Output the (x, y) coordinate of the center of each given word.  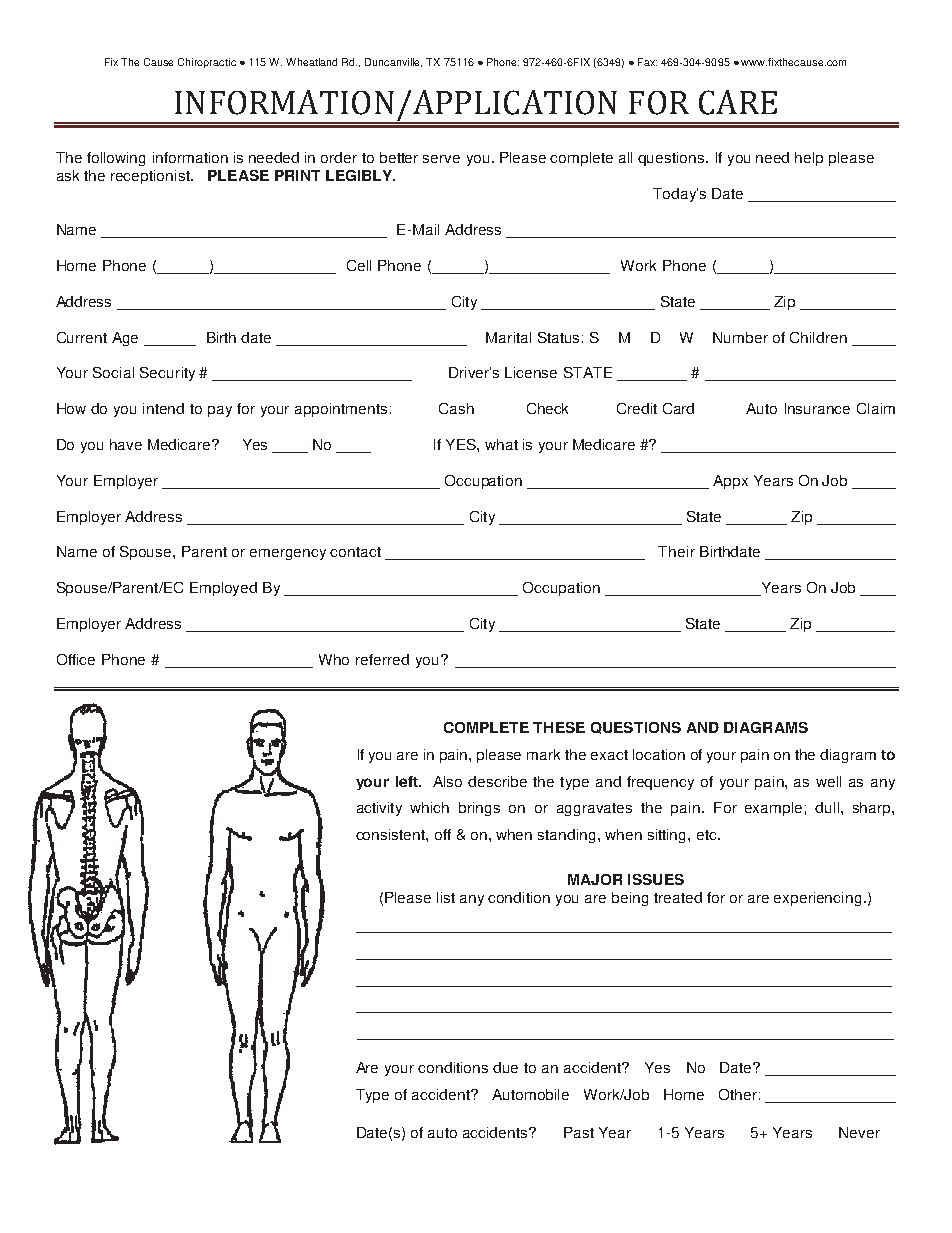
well (828, 781)
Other (738, 1094)
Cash (456, 408)
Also (447, 781)
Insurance (817, 408)
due (505, 1067)
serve (441, 159)
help (809, 159)
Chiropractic (207, 63)
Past (579, 1132)
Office (76, 659)
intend (163, 408)
